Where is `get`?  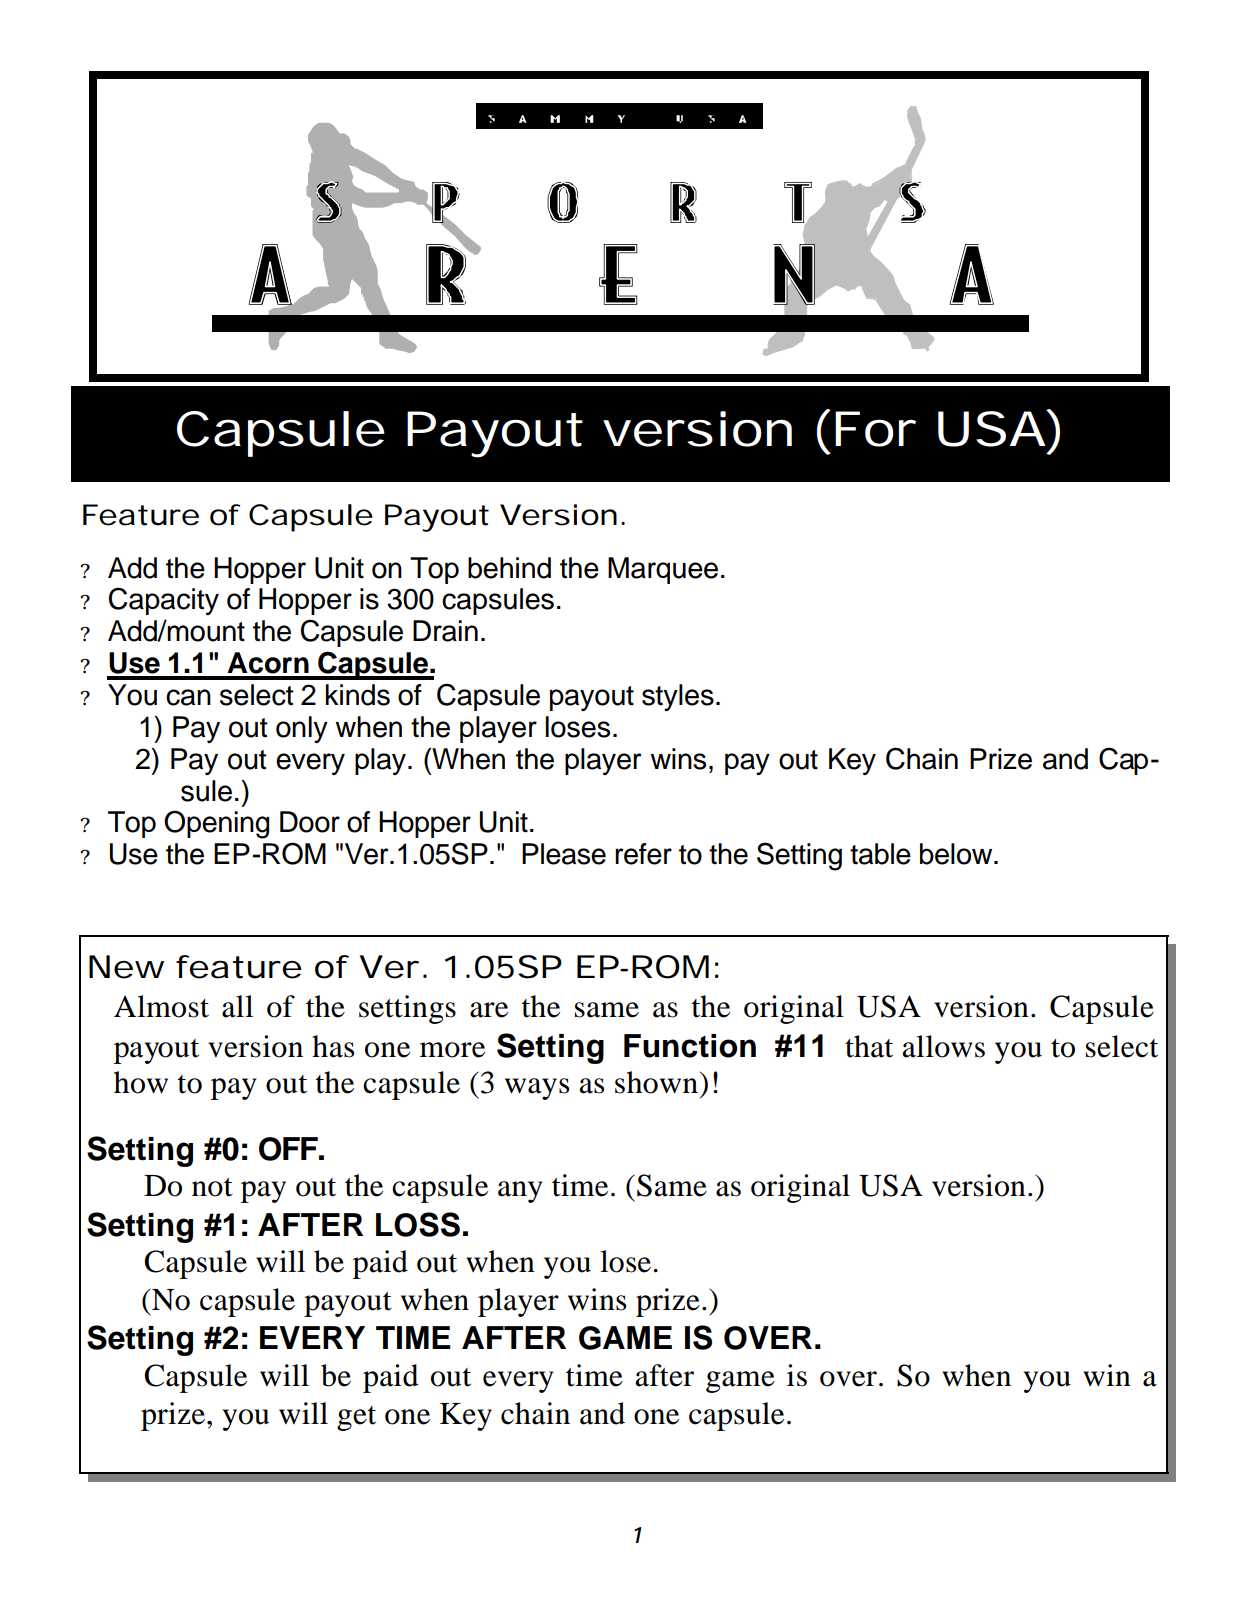 get is located at coordinates (356, 1418).
